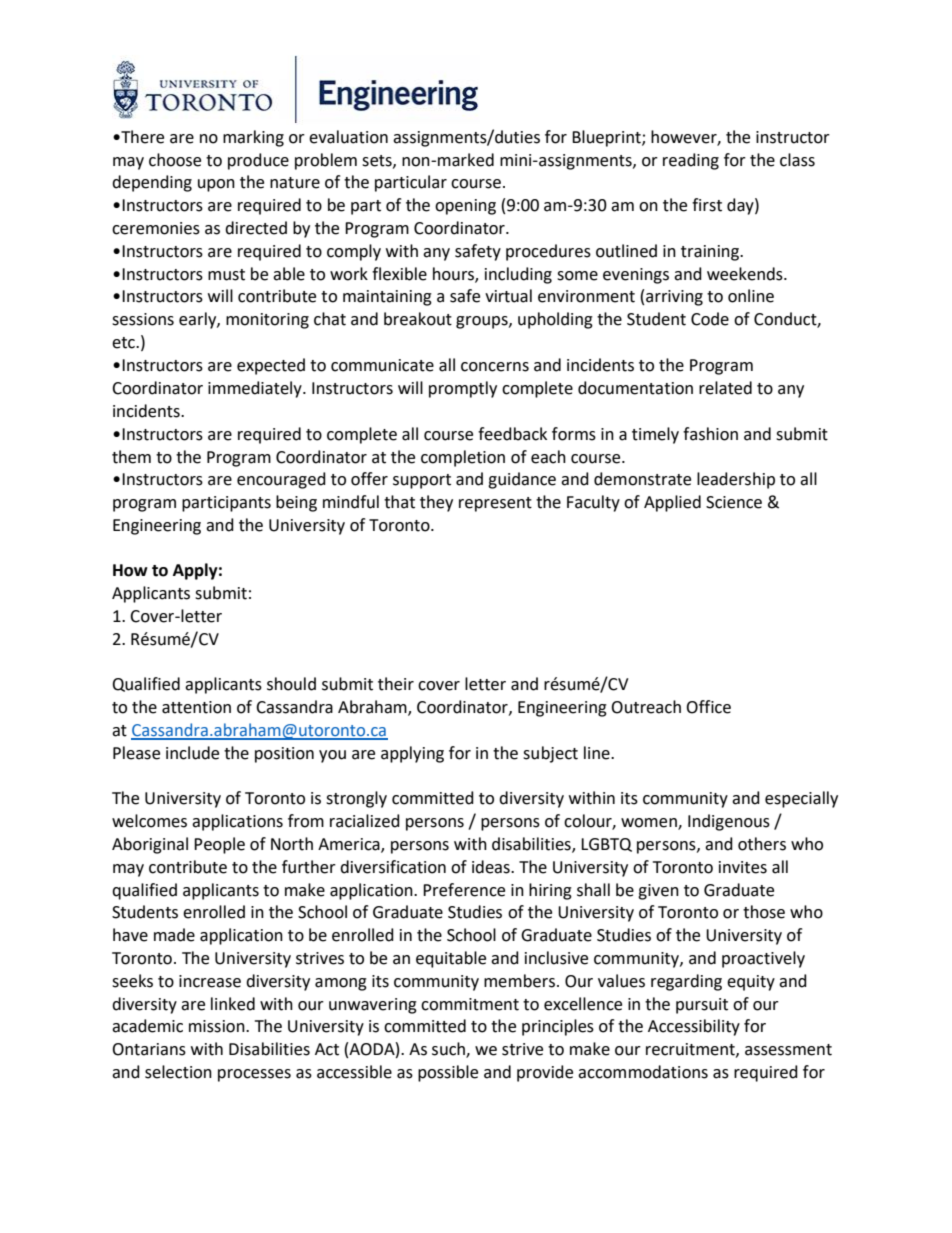  I want to click on Office, so click(708, 707).
